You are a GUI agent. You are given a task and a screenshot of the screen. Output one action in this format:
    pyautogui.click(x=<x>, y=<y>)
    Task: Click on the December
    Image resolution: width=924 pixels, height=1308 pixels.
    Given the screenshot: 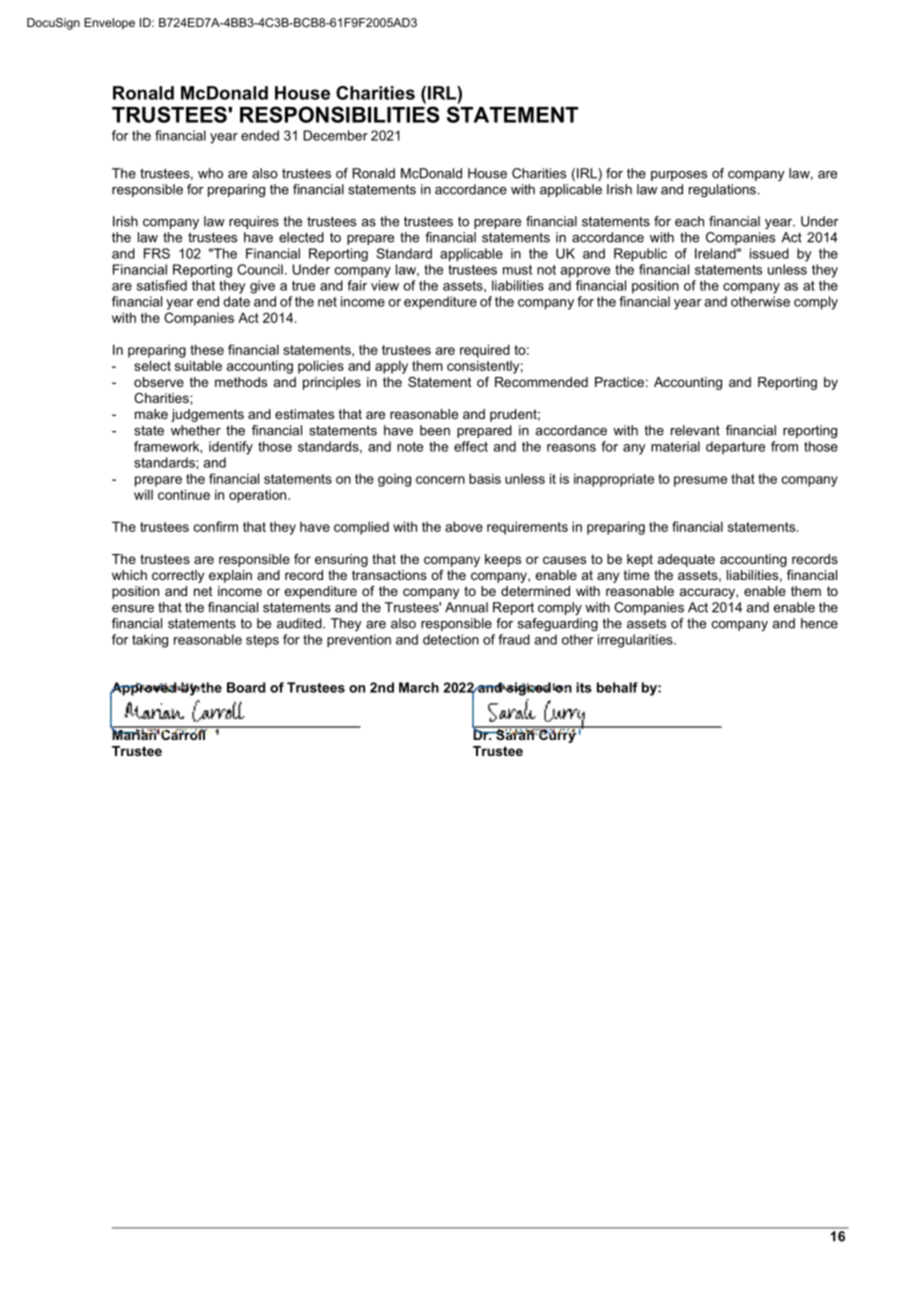 What is the action you would take?
    pyautogui.click(x=336, y=135)
